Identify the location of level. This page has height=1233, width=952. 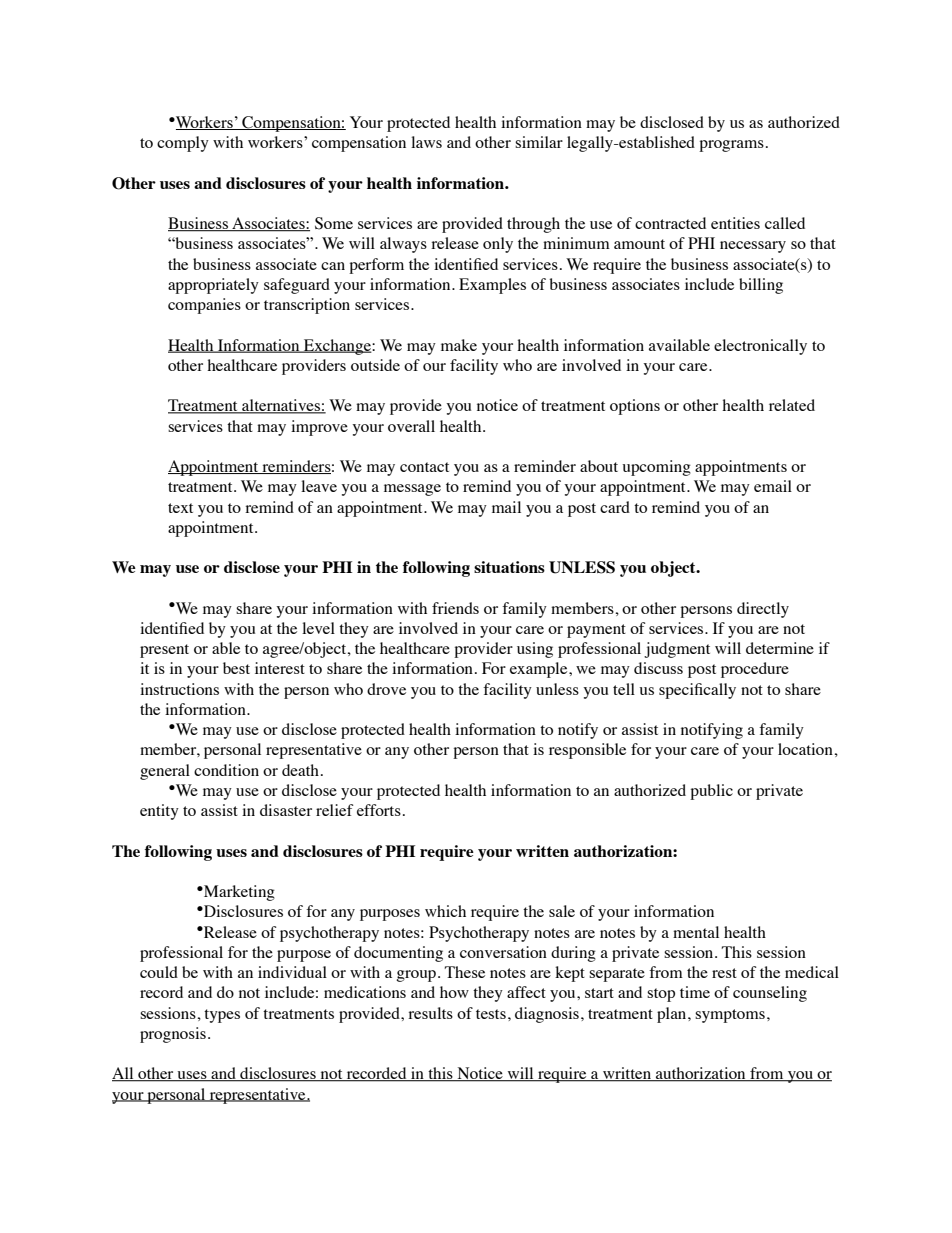
(318, 628).
